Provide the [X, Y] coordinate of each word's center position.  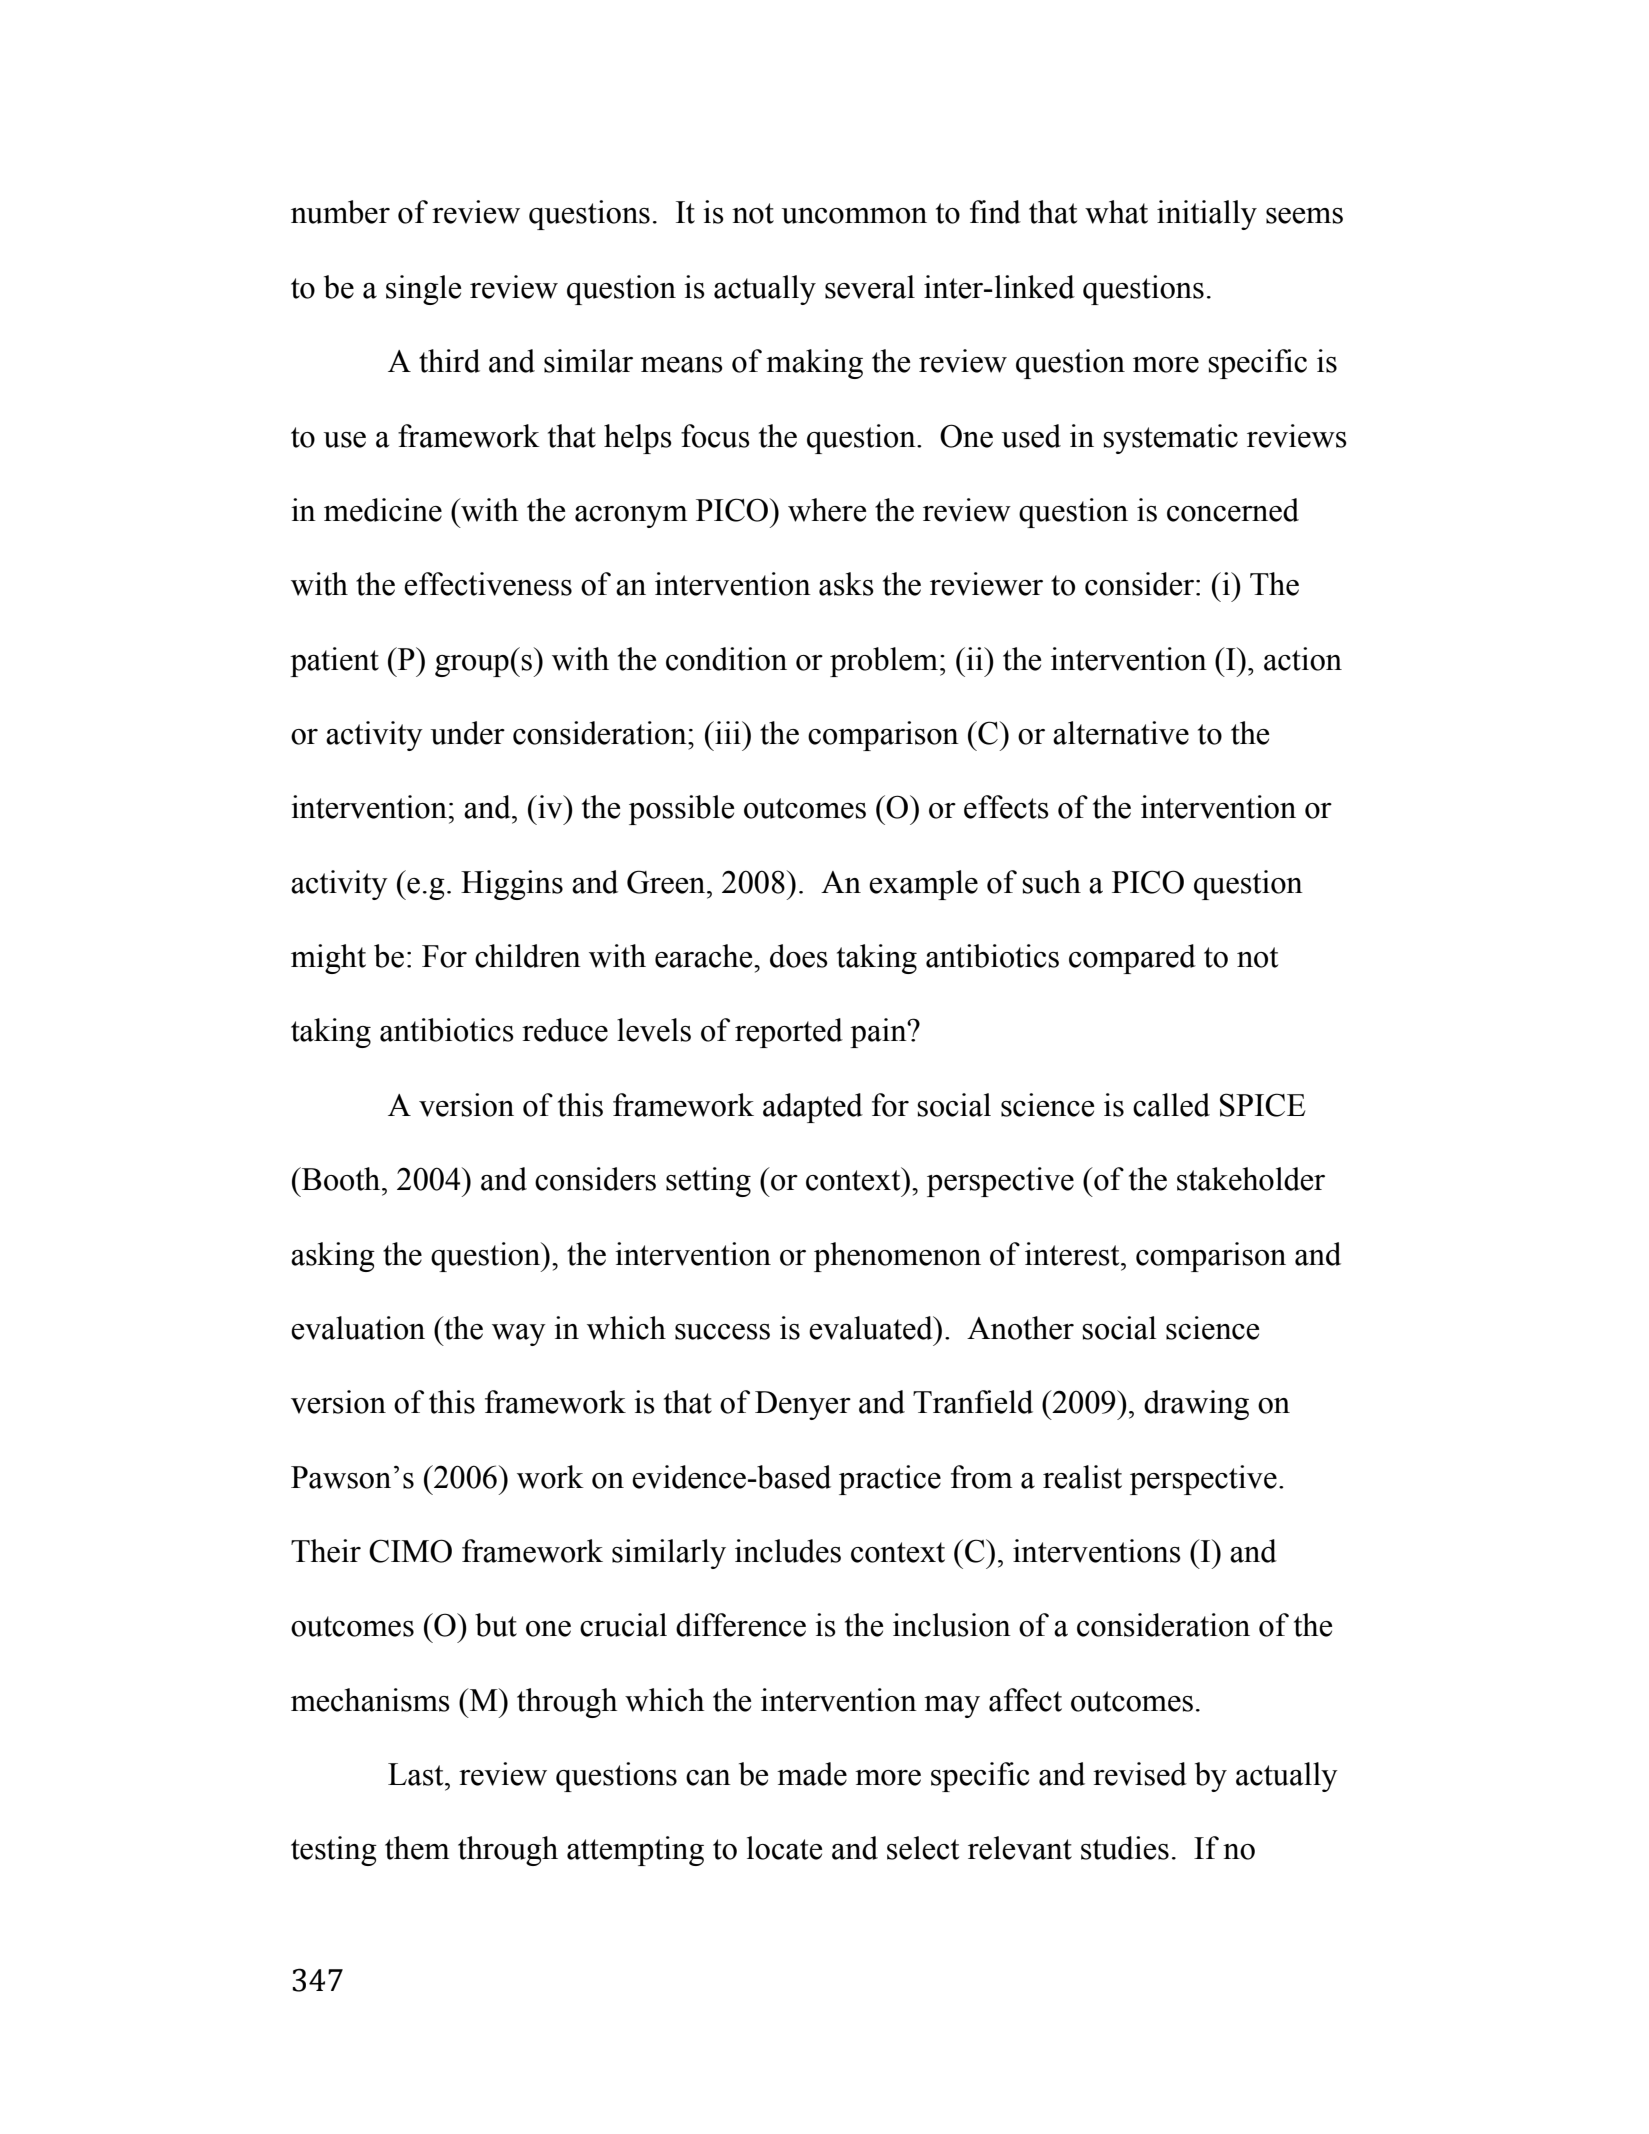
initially [1207, 215]
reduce [565, 1030]
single [423, 290]
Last [417, 1774]
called [1171, 1105]
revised [1140, 1774]
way [519, 1335]
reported [789, 1033]
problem [884, 662]
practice [890, 1480]
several [870, 287]
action [1303, 659]
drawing [1196, 1405]
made [812, 1774]
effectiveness [488, 584]
